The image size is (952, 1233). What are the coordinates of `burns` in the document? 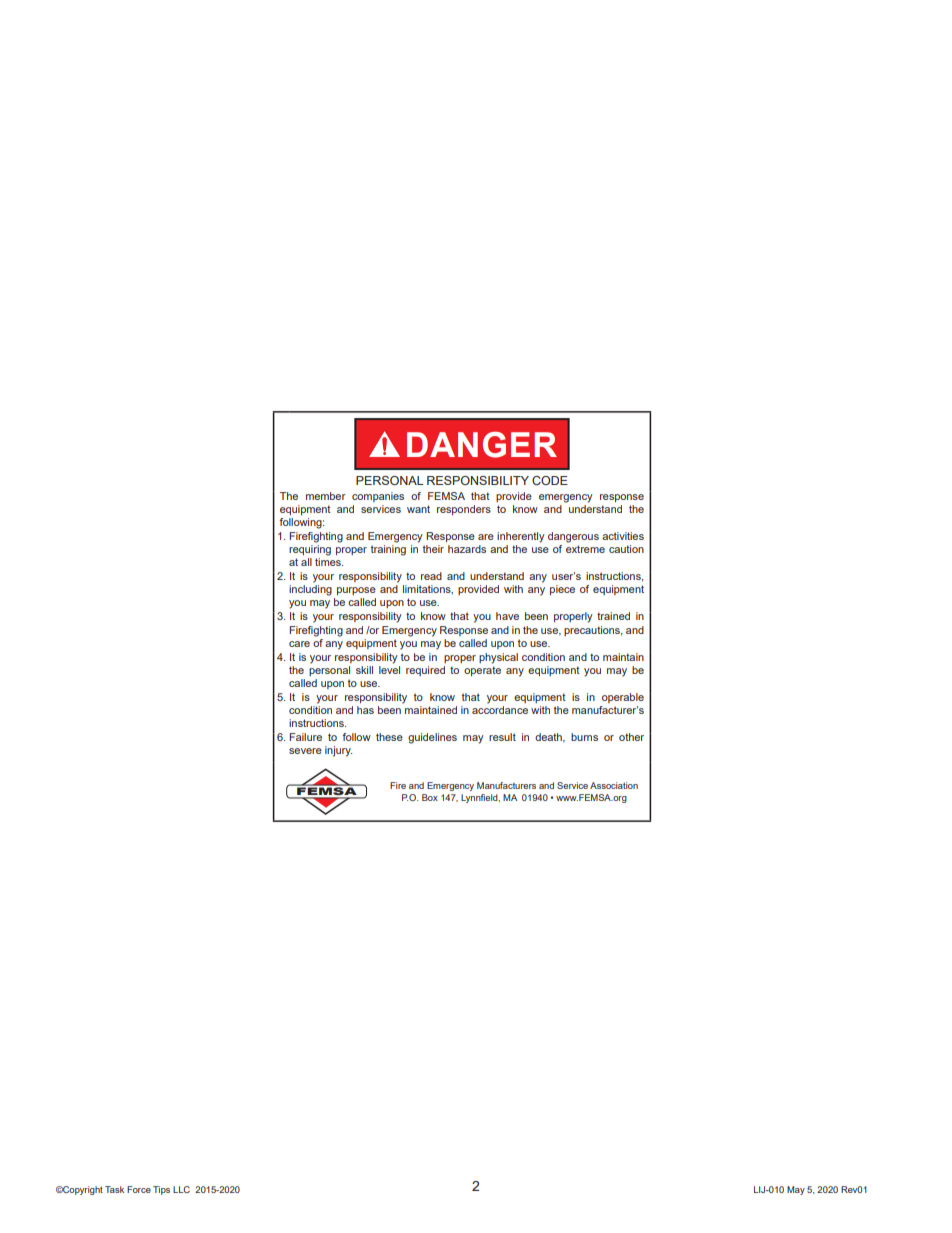 It's located at (584, 737).
